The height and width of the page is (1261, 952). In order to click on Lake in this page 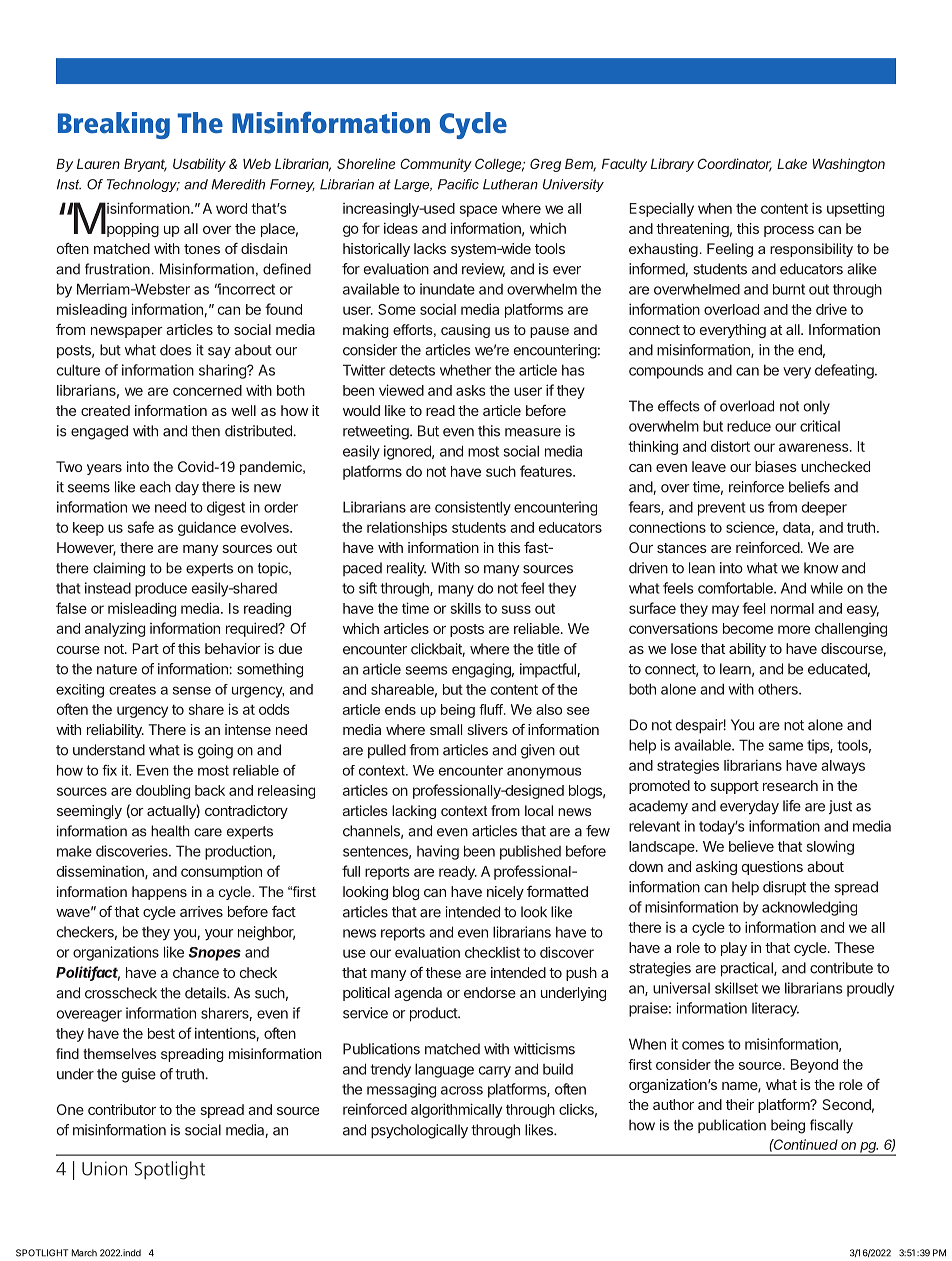, I will do `click(792, 164)`.
